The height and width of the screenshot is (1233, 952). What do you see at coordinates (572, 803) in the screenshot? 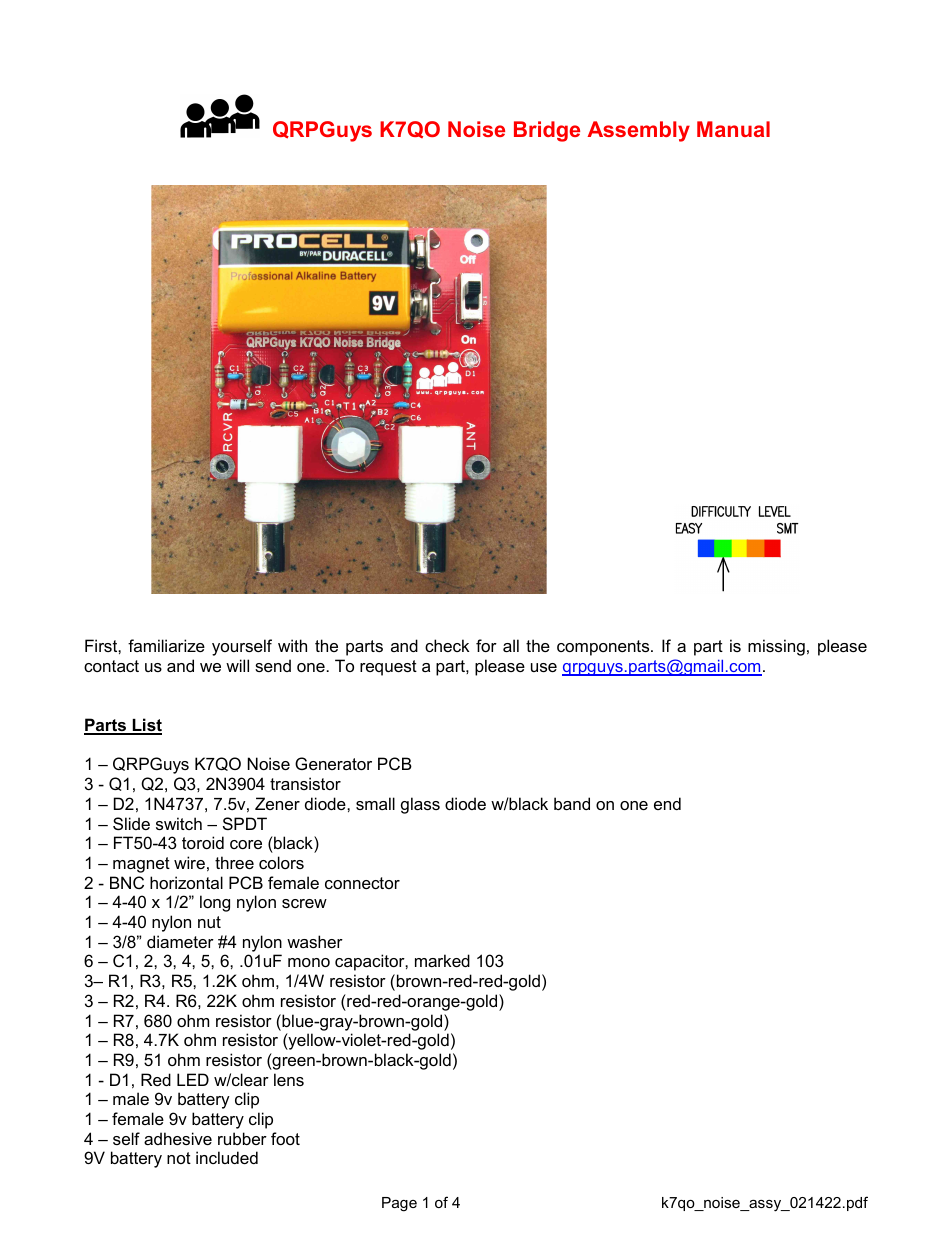
I see `band` at bounding box center [572, 803].
